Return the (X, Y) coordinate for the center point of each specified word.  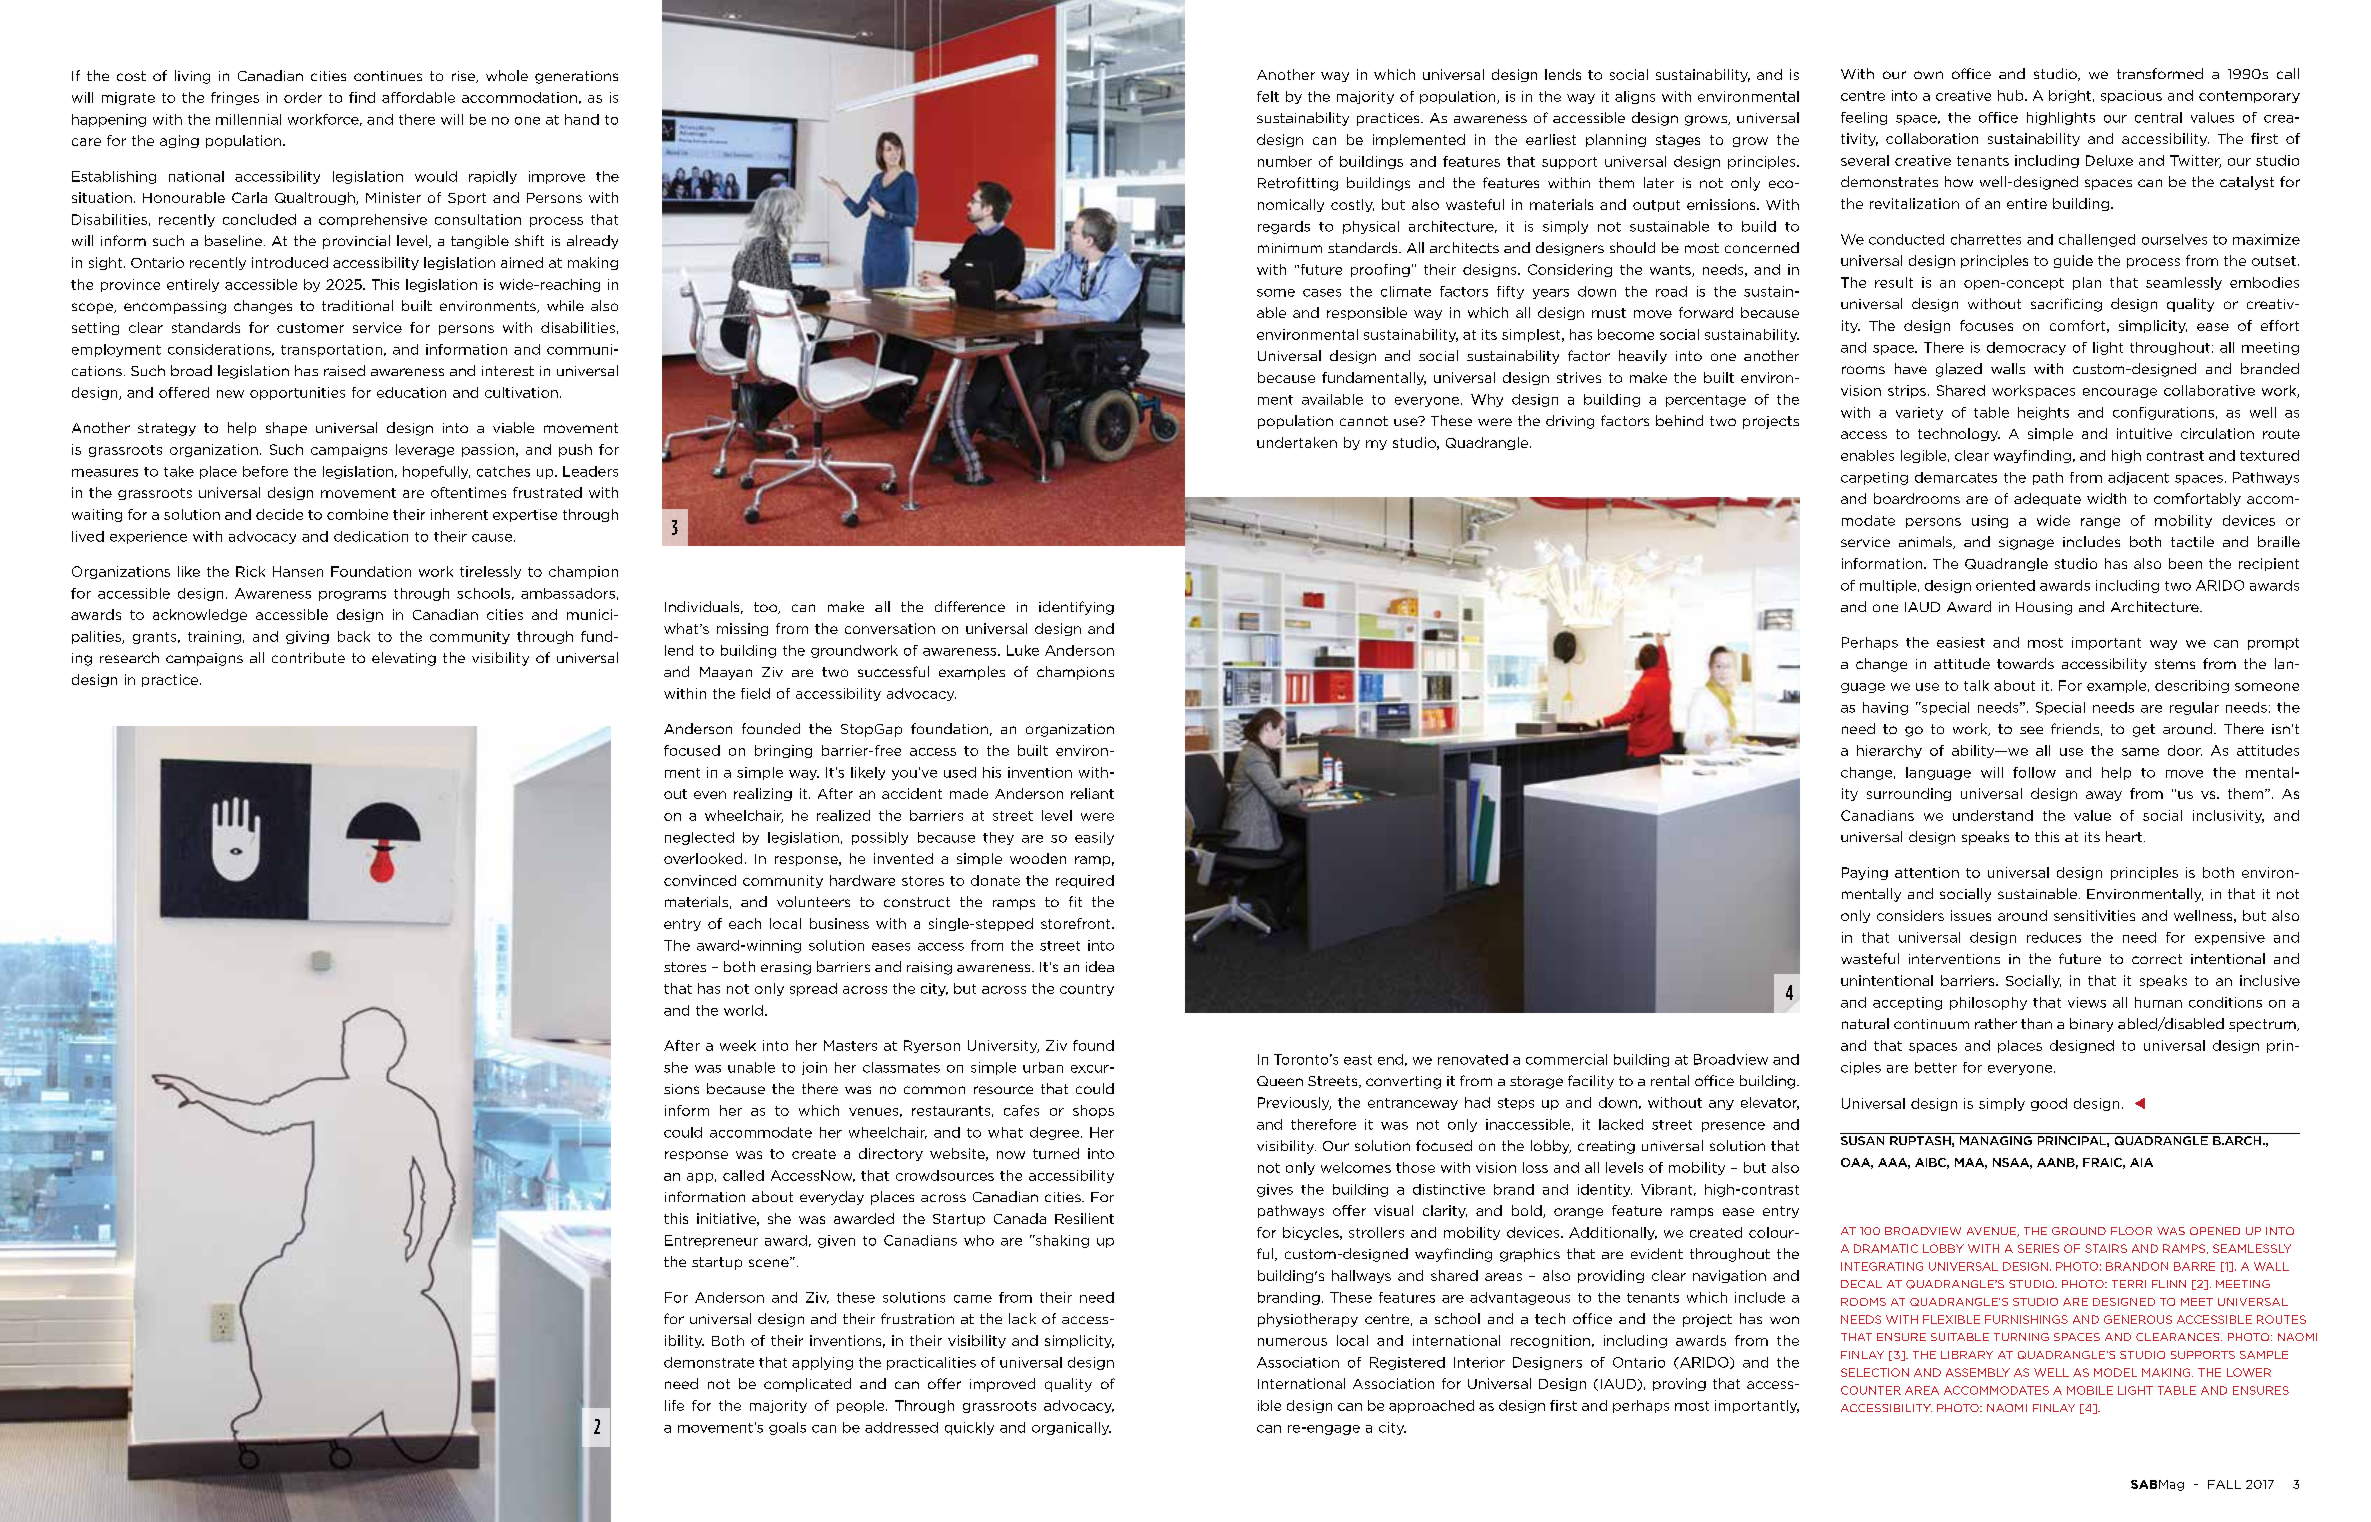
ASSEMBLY (1978, 1372)
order (303, 97)
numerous (1292, 1342)
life (674, 1405)
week (738, 1045)
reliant (1092, 793)
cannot (1364, 421)
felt (1268, 96)
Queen (1280, 1081)
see (2031, 730)
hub (2012, 95)
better (1936, 1067)
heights (2043, 413)
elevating (404, 659)
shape (286, 429)
